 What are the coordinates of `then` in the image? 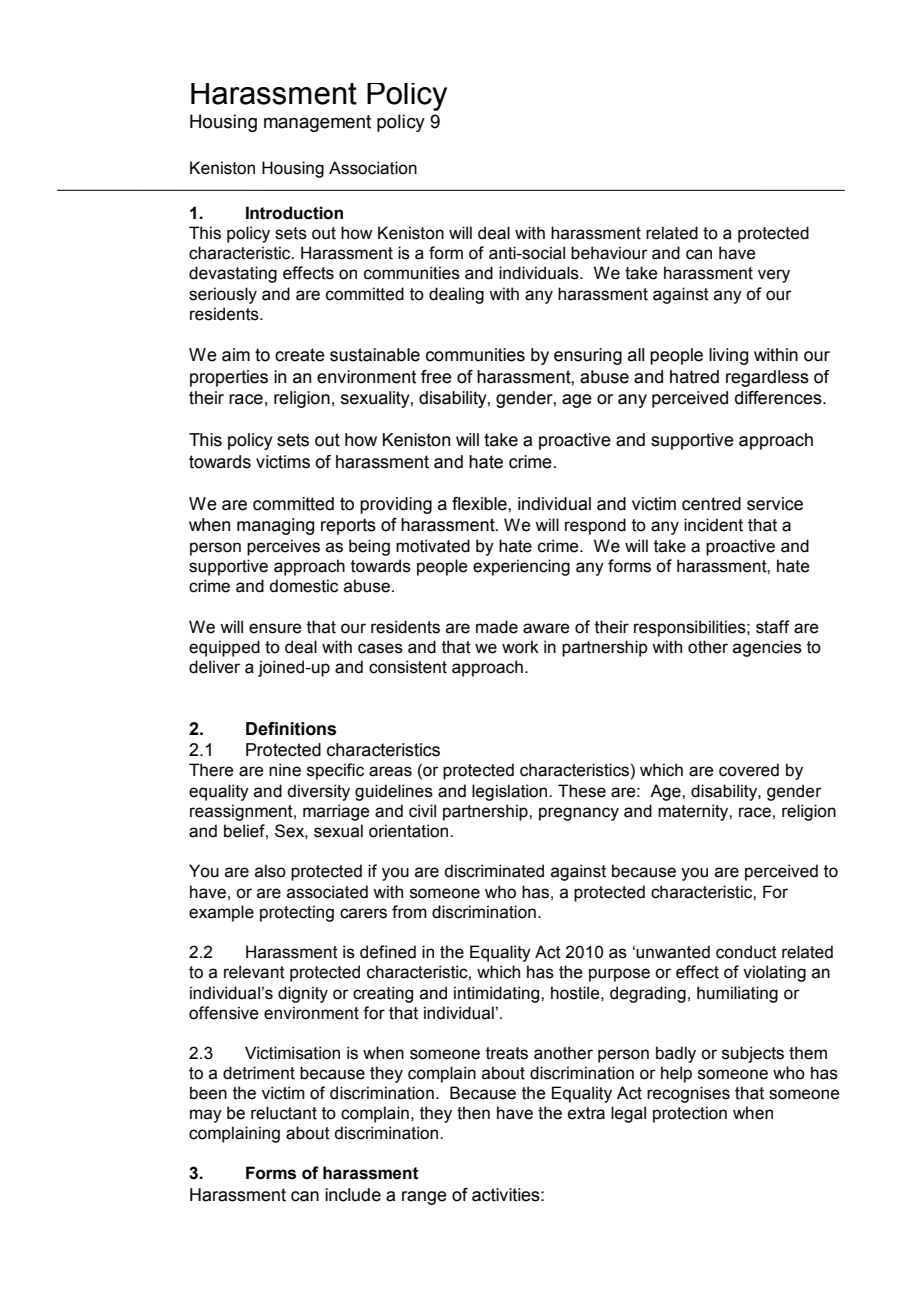 It's located at (473, 1113).
